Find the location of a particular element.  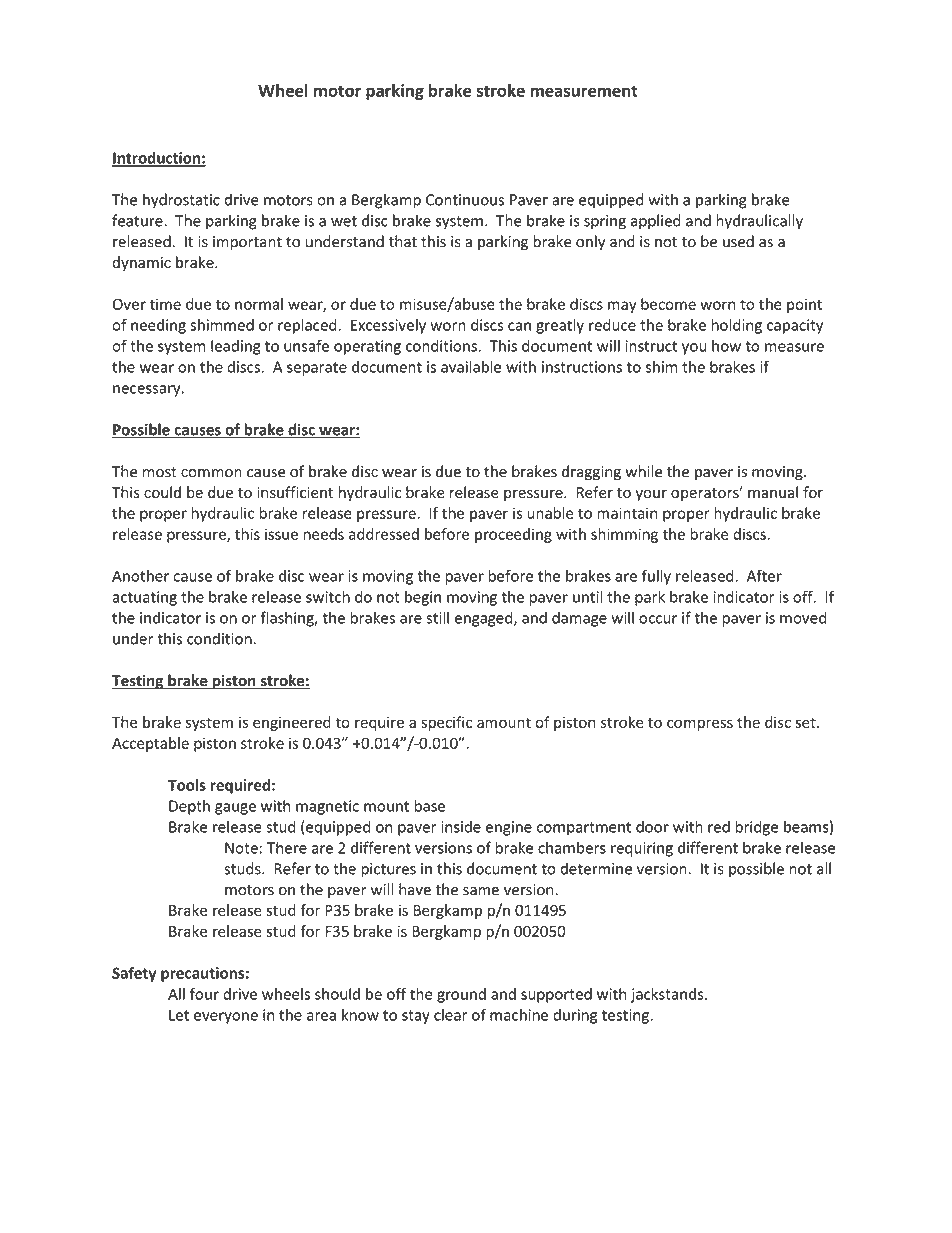

important is located at coordinates (247, 243).
